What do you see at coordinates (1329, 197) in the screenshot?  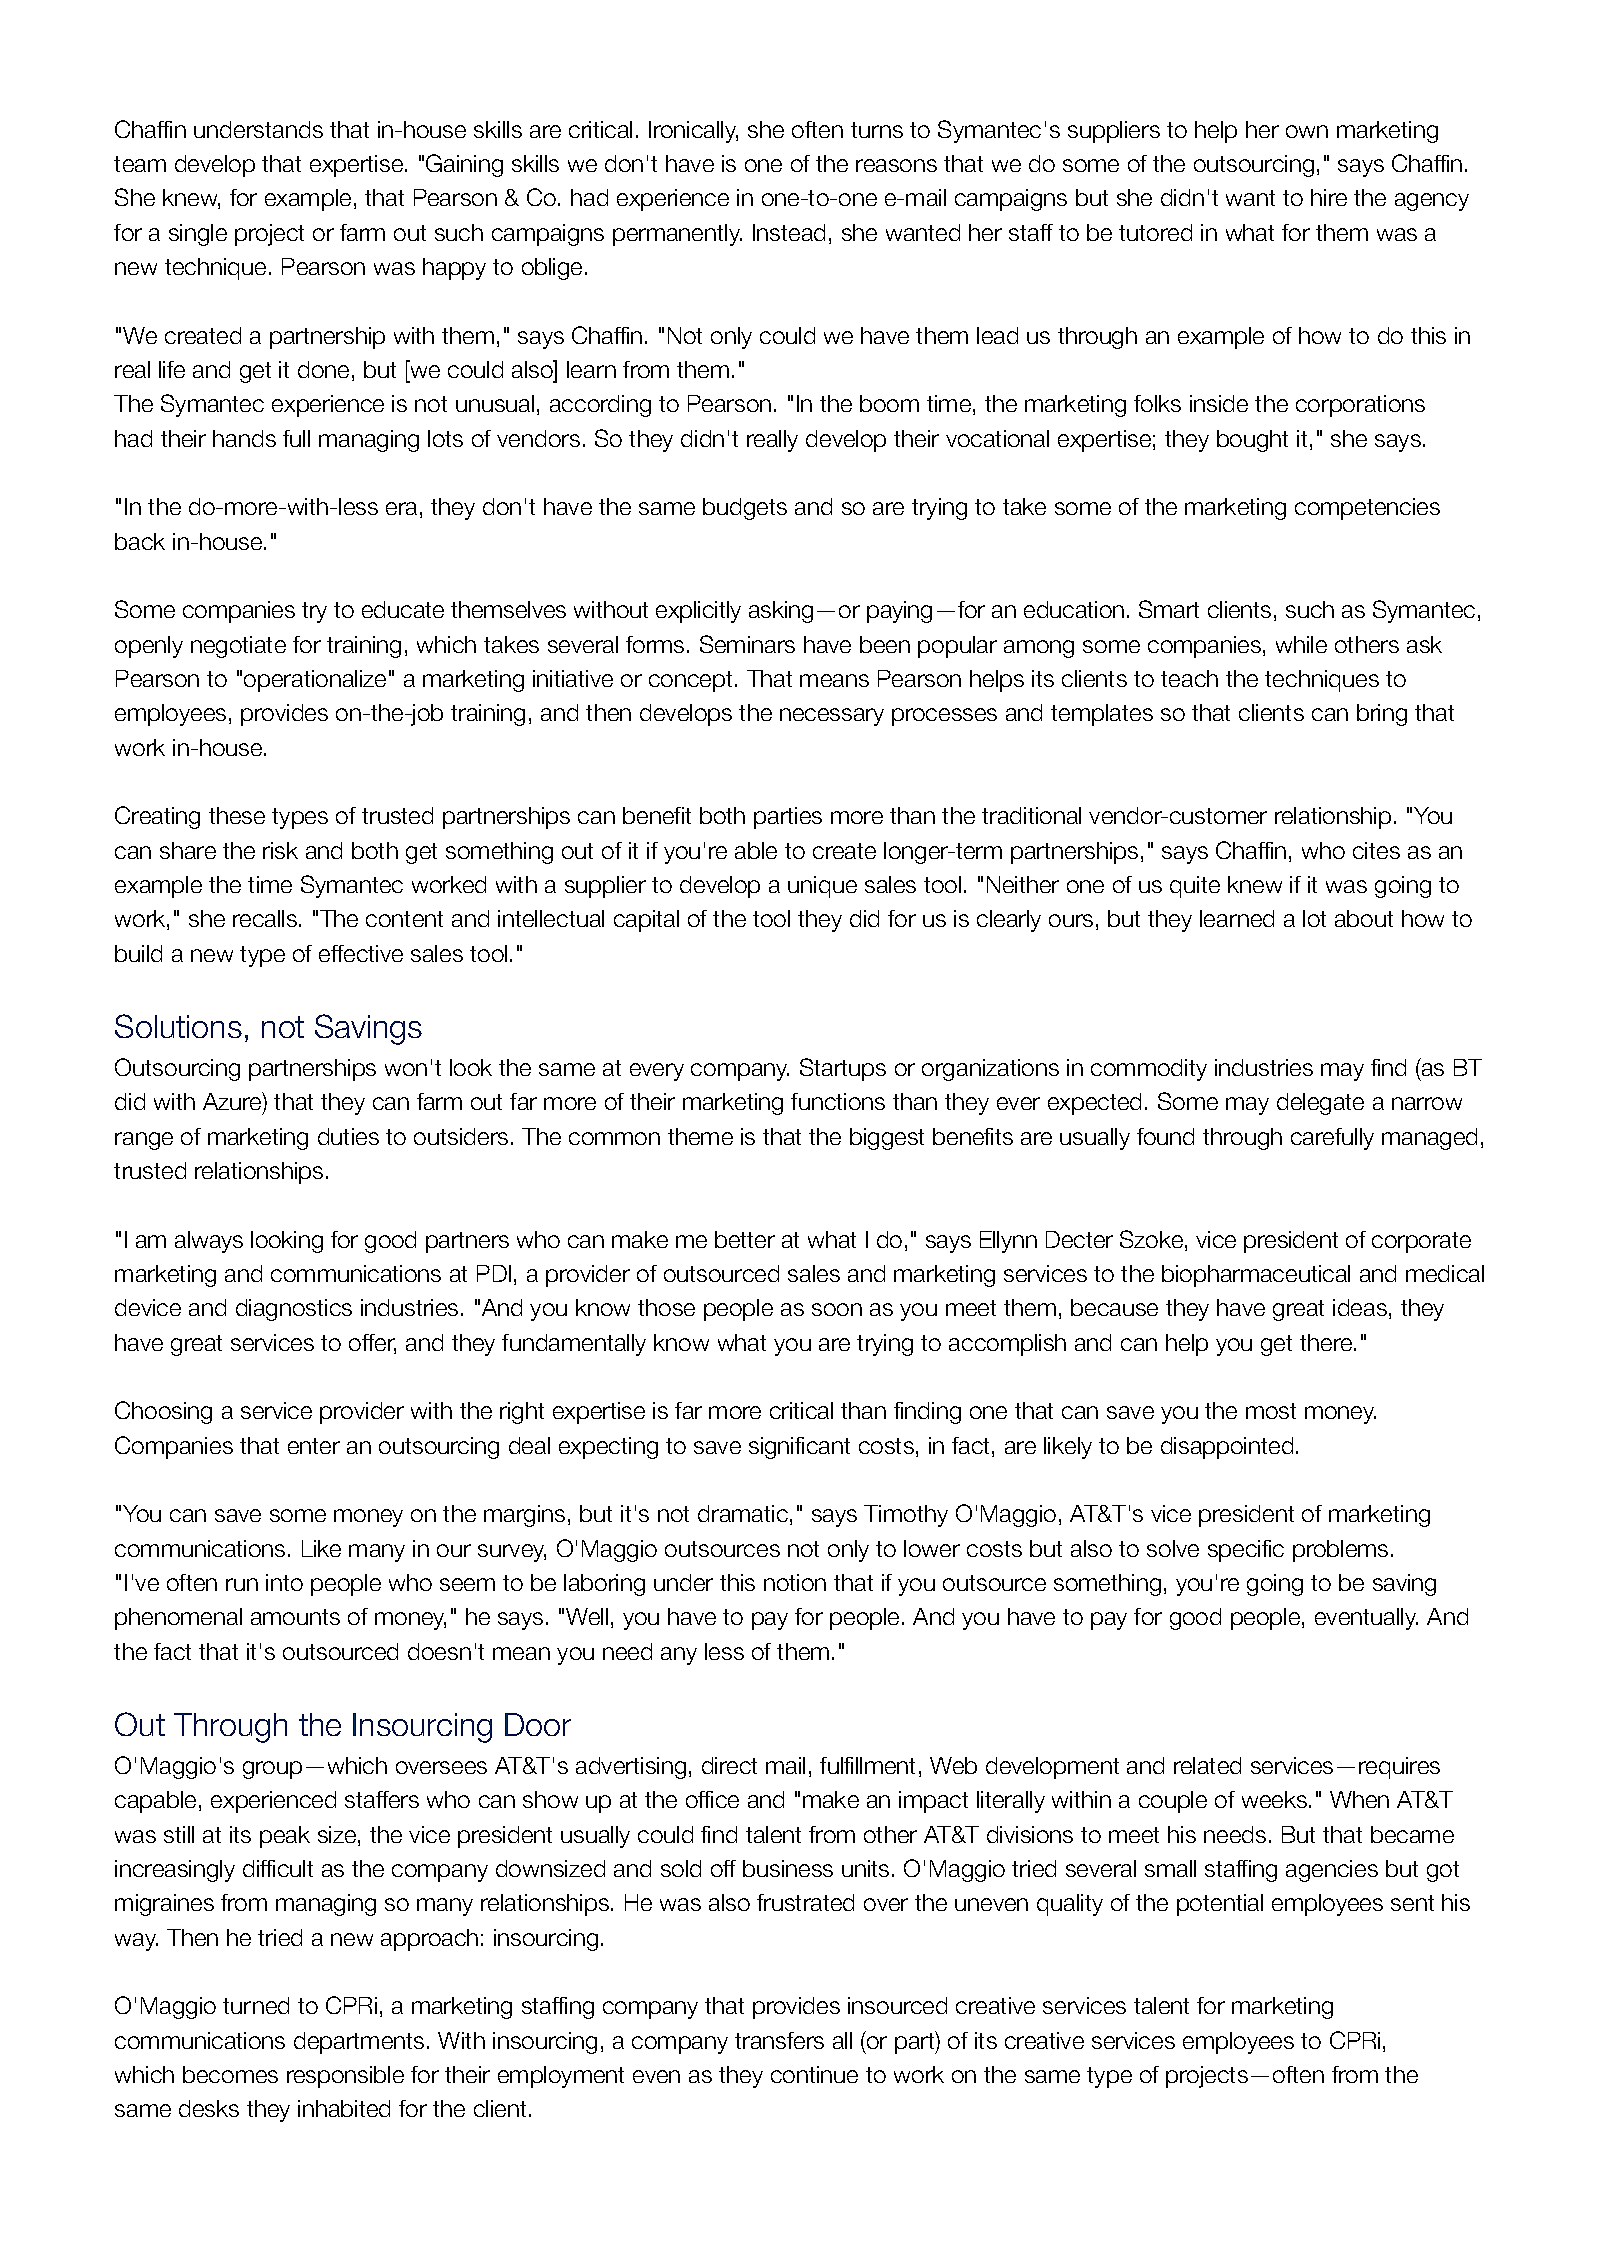 I see `hire` at bounding box center [1329, 197].
